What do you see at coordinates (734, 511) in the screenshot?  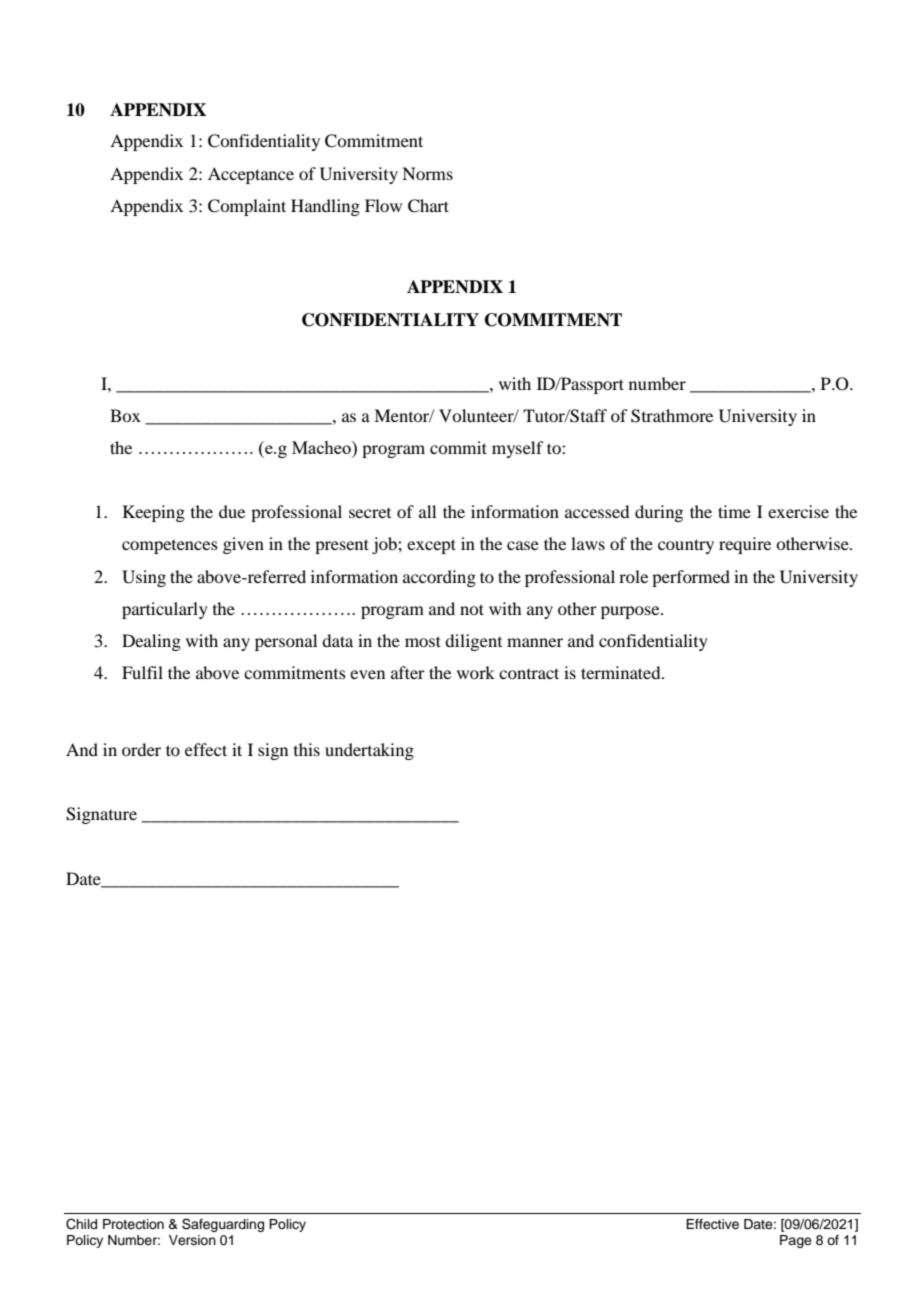 I see `time` at bounding box center [734, 511].
